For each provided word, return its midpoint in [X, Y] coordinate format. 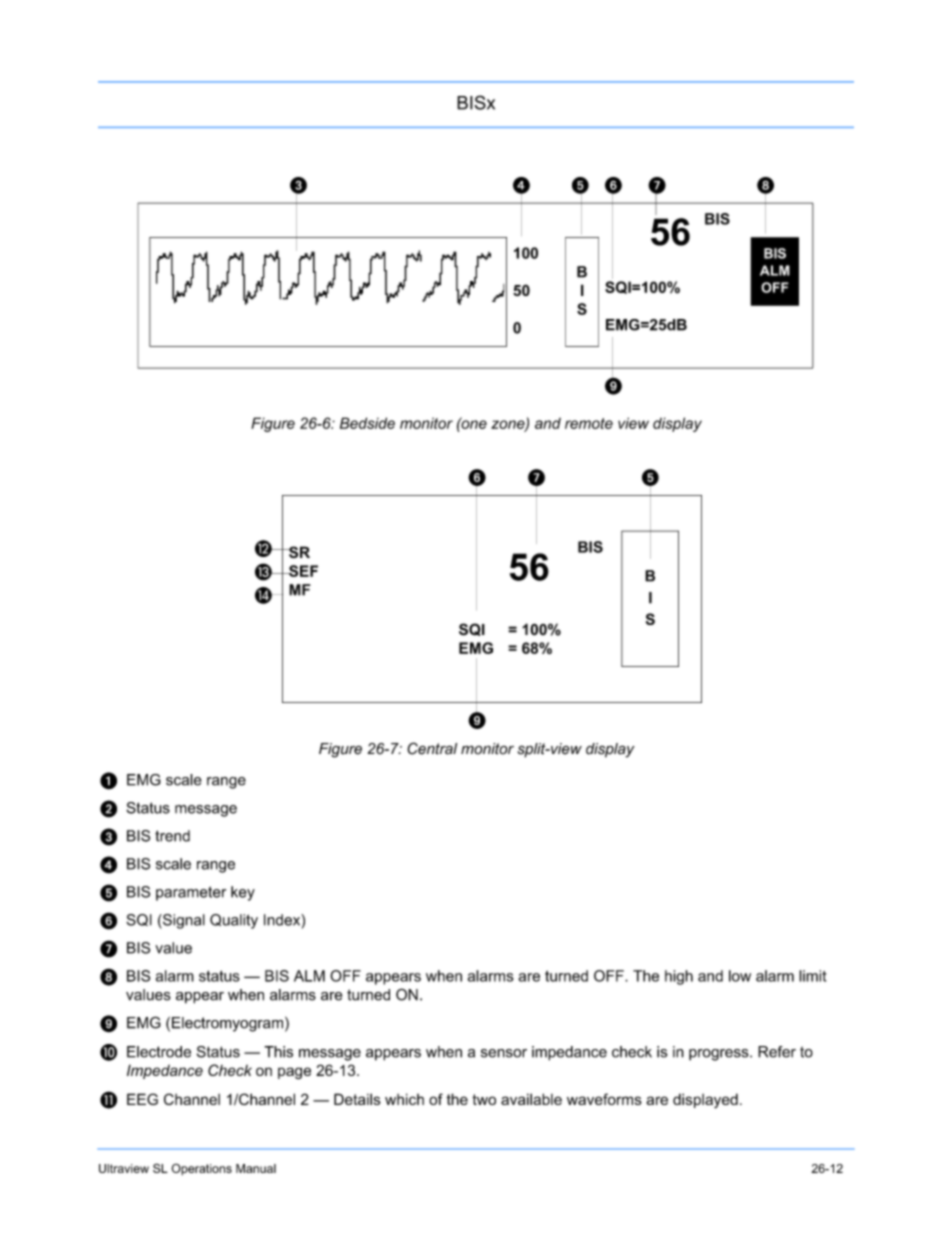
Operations [201, 1169]
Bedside [367, 423]
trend [172, 836]
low [740, 976]
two [484, 1099]
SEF [302, 571]
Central [432, 748]
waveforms [604, 1099]
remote [589, 423]
